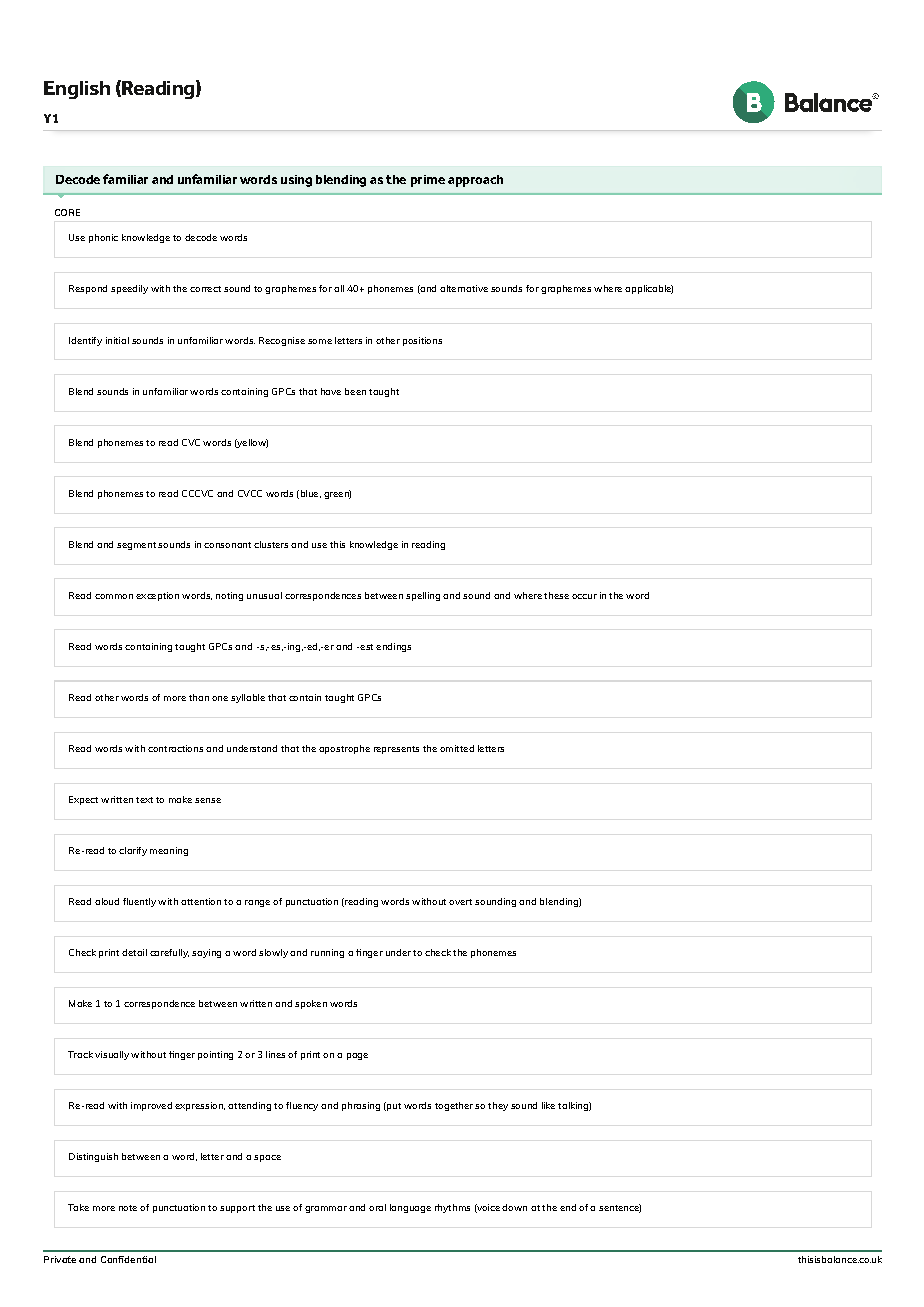 The width and height of the screenshot is (924, 1307). Describe the element at coordinates (344, 749) in the screenshot. I see `apostrophe` at that location.
